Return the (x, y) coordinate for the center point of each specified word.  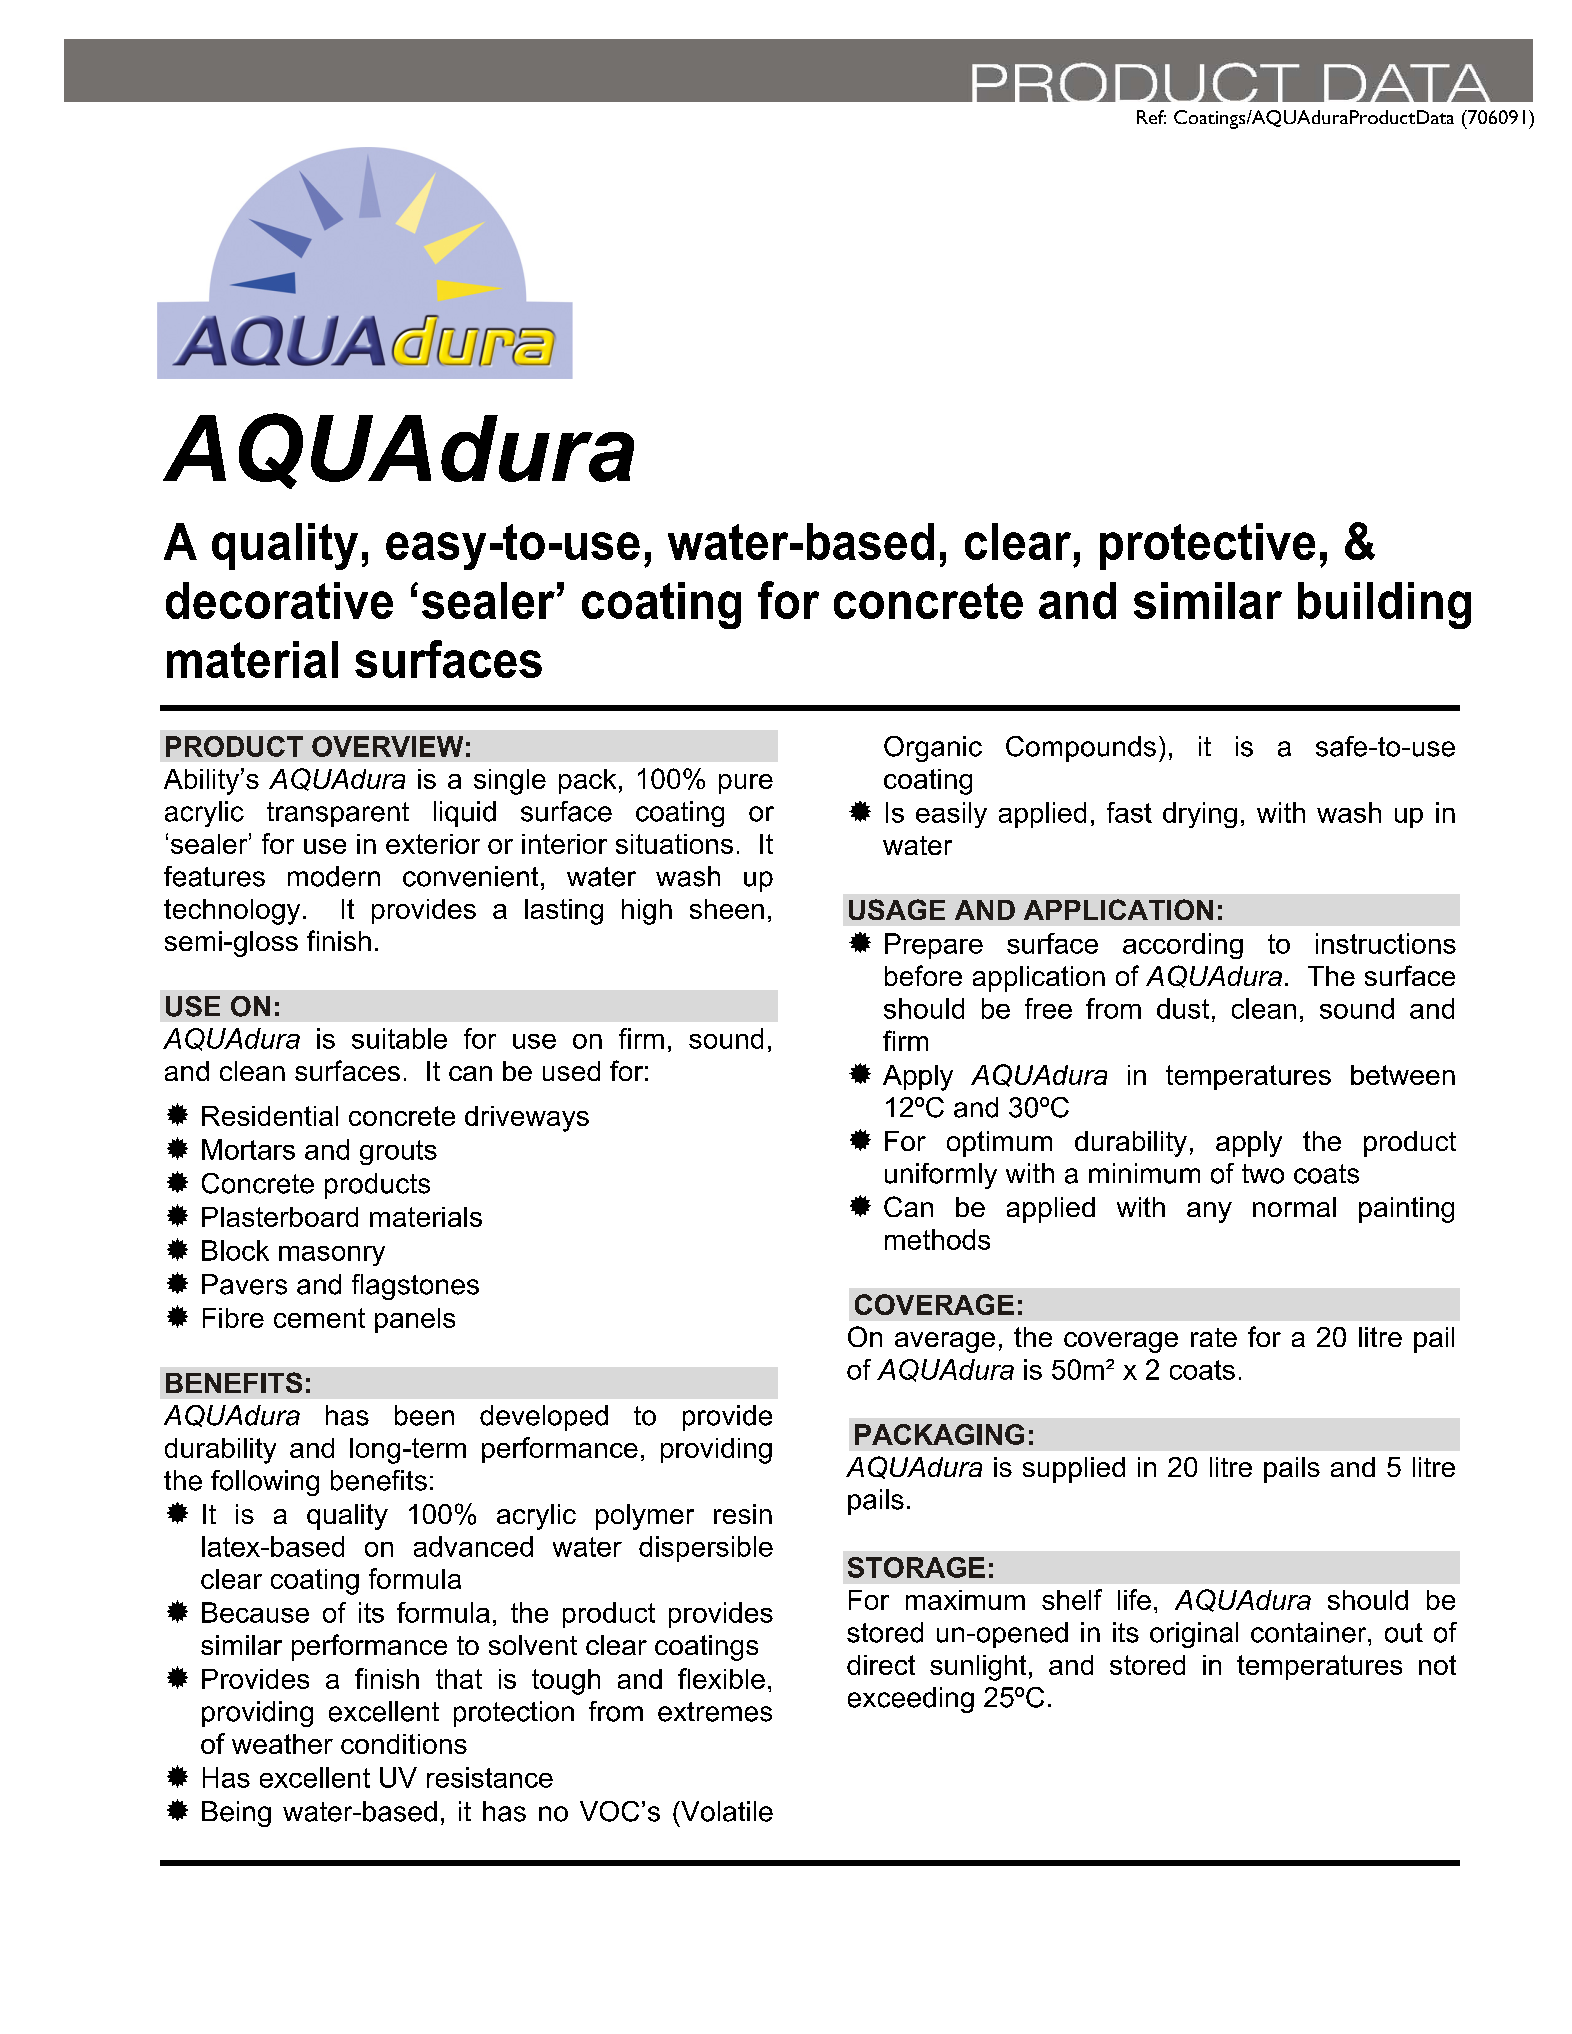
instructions (1386, 943)
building (1384, 605)
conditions (404, 1744)
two (1263, 1174)
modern (334, 876)
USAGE (897, 909)
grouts (398, 1152)
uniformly (941, 1176)
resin (743, 1514)
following (265, 1483)
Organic (933, 749)
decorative (279, 600)
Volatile (726, 1811)
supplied (1074, 1470)
